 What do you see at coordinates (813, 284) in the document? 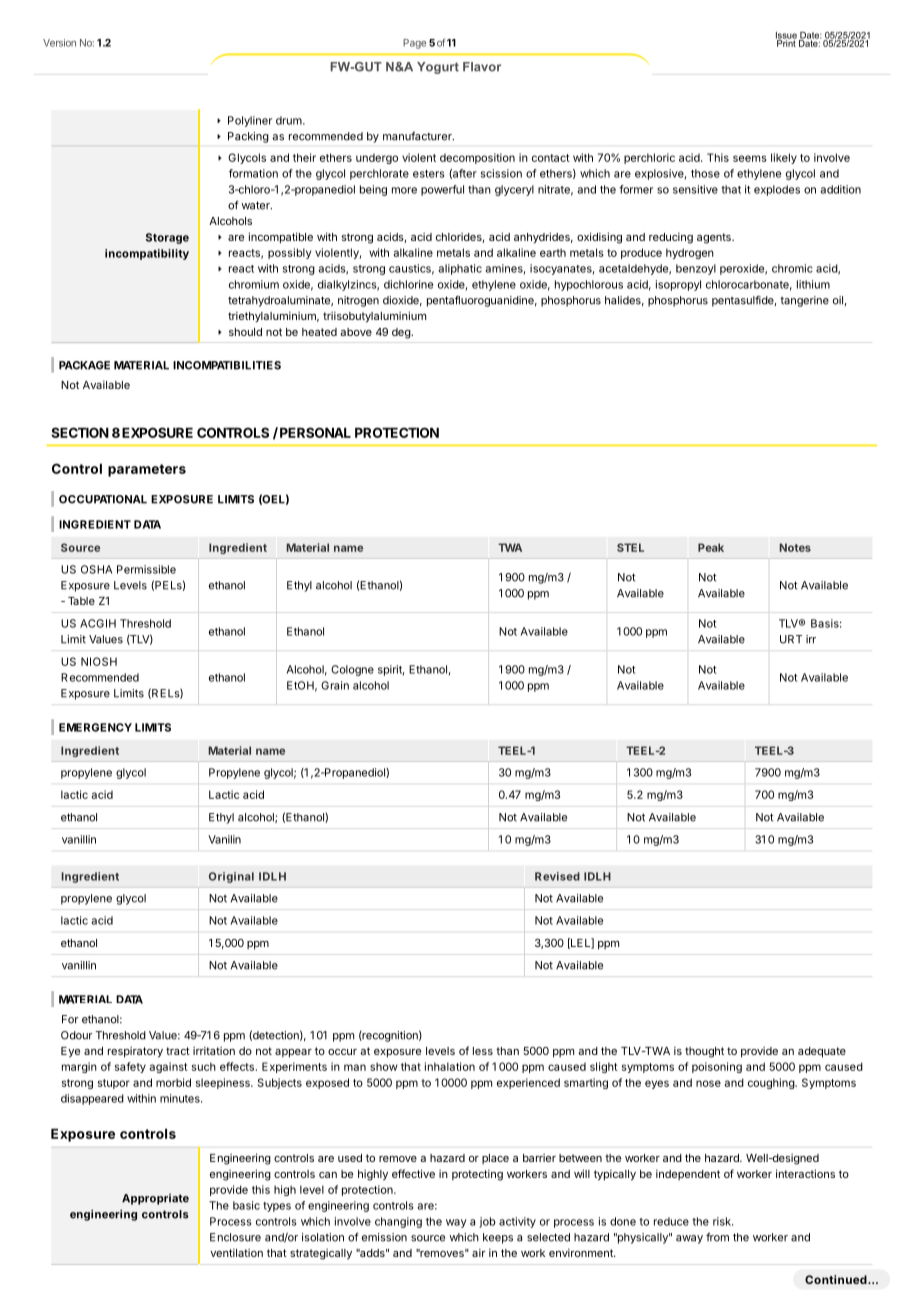
I see `lithium` at bounding box center [813, 284].
